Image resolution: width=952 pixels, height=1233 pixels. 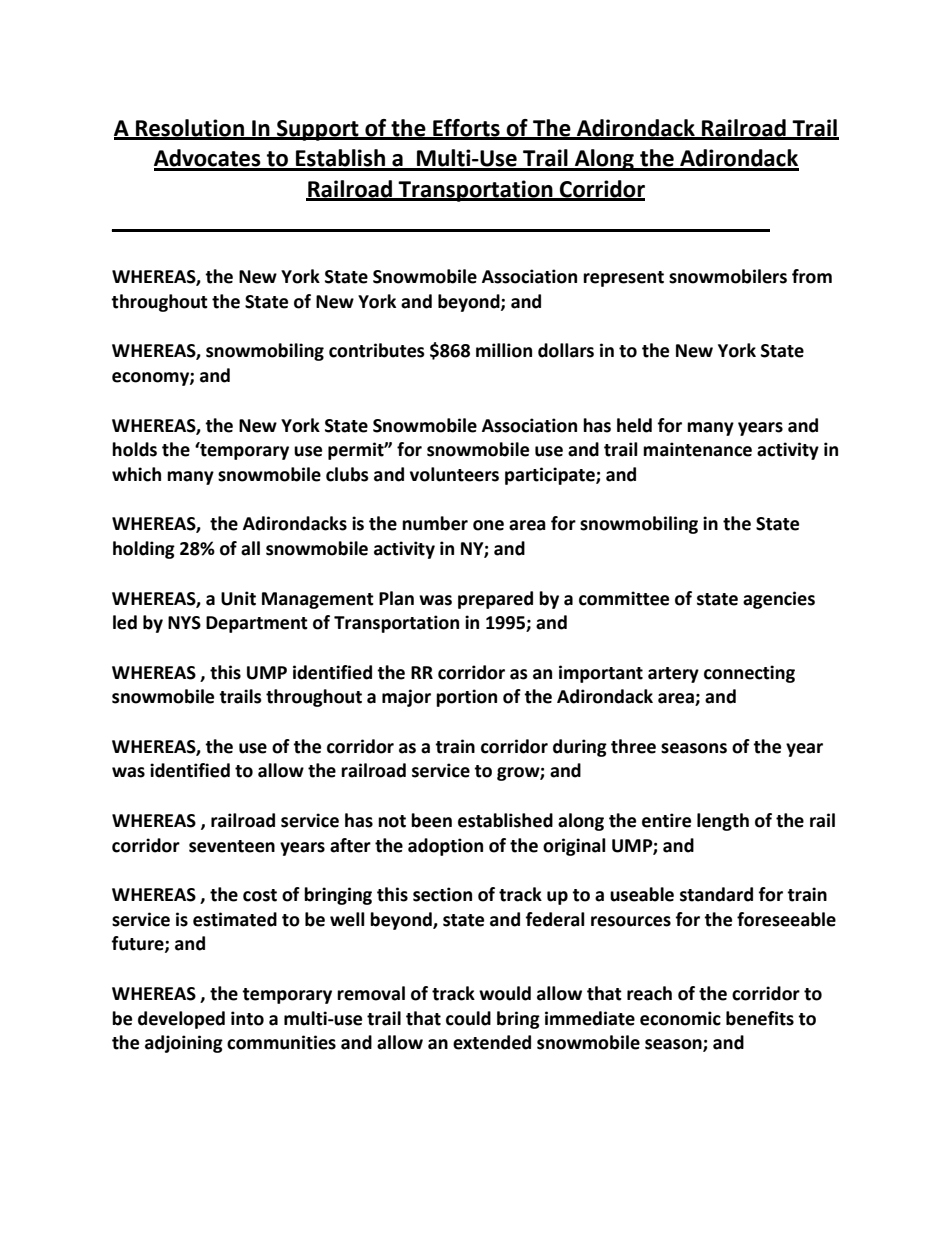 What do you see at coordinates (468, 1018) in the image?
I see `could` at bounding box center [468, 1018].
